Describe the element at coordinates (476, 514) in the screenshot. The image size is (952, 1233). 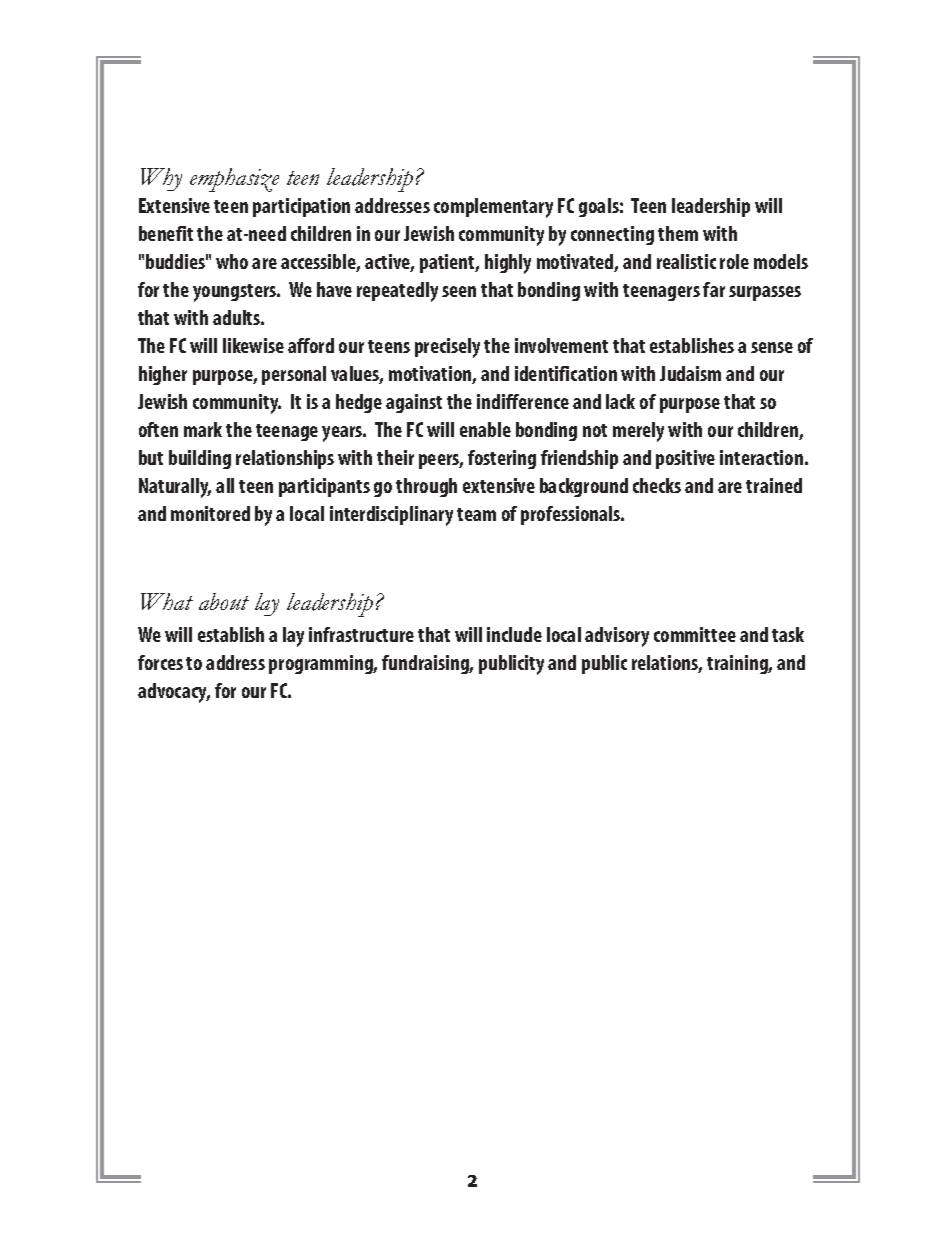
I see `team` at that location.
